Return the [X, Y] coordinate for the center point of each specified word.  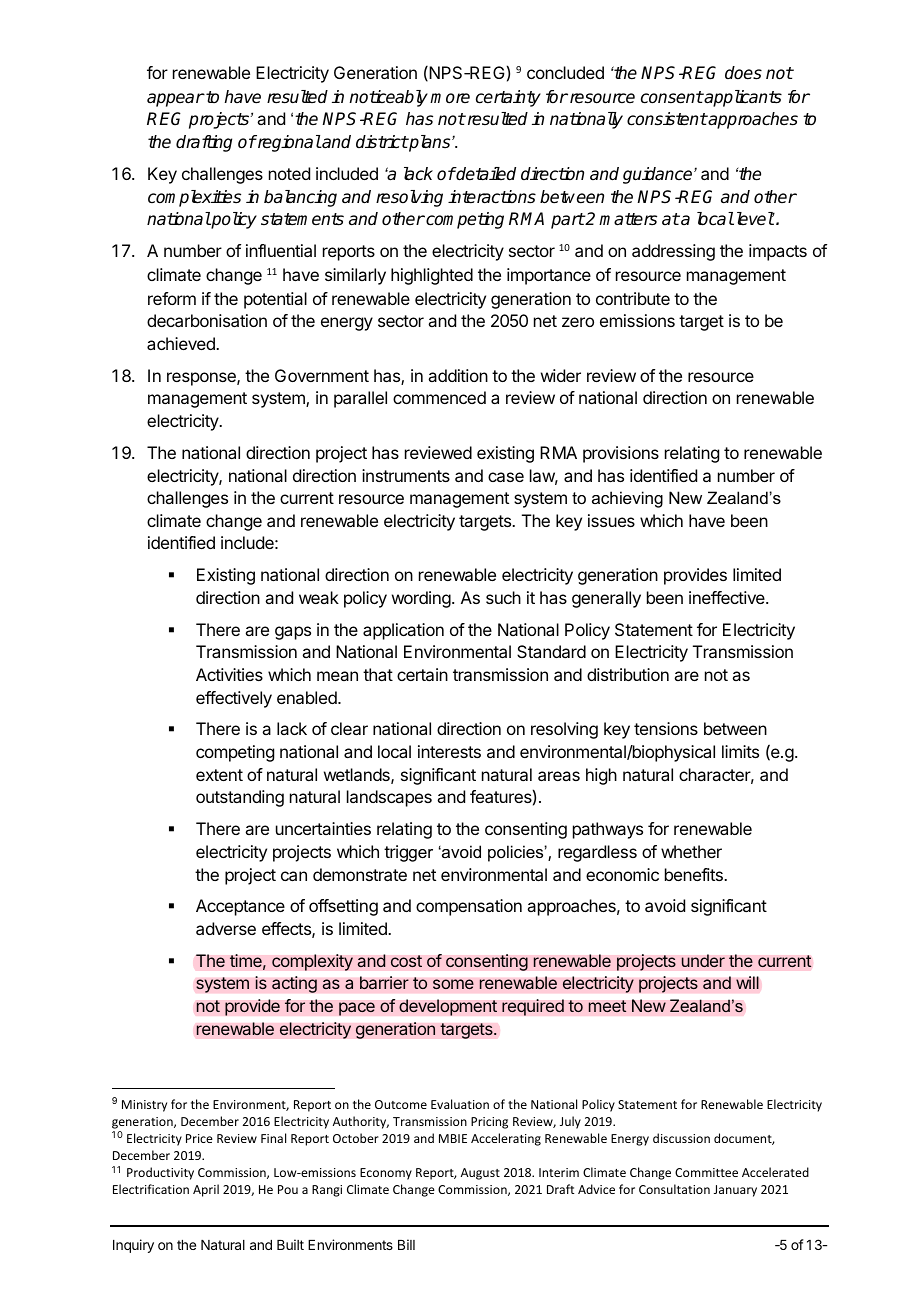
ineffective [728, 597]
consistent [667, 119]
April [206, 1190]
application [403, 631]
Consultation [674, 1189]
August [480, 1174]
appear [176, 100]
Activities [229, 674]
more [450, 98]
